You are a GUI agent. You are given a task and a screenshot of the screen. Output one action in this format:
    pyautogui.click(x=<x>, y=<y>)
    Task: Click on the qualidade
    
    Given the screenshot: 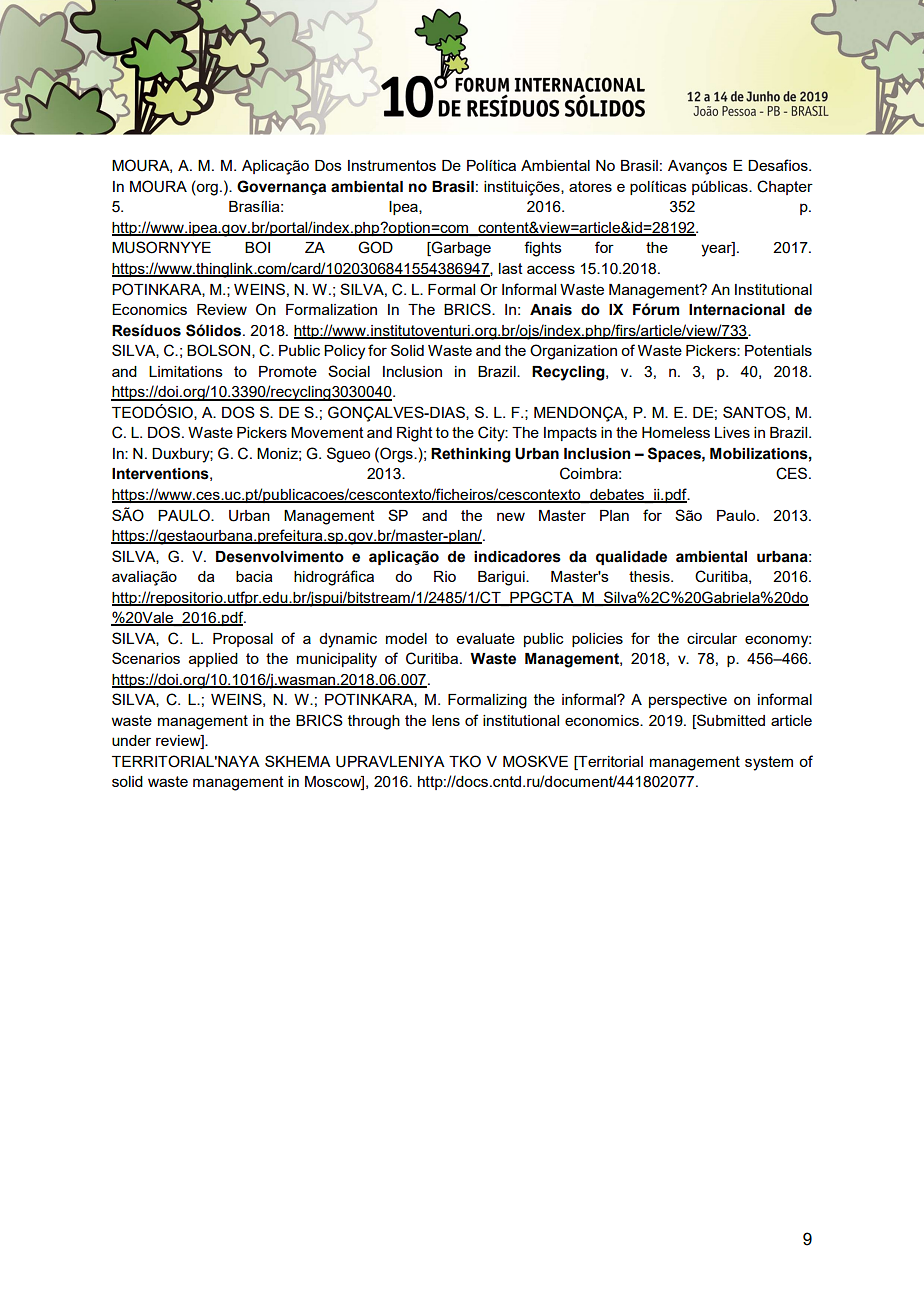 What is the action you would take?
    pyautogui.click(x=631, y=558)
